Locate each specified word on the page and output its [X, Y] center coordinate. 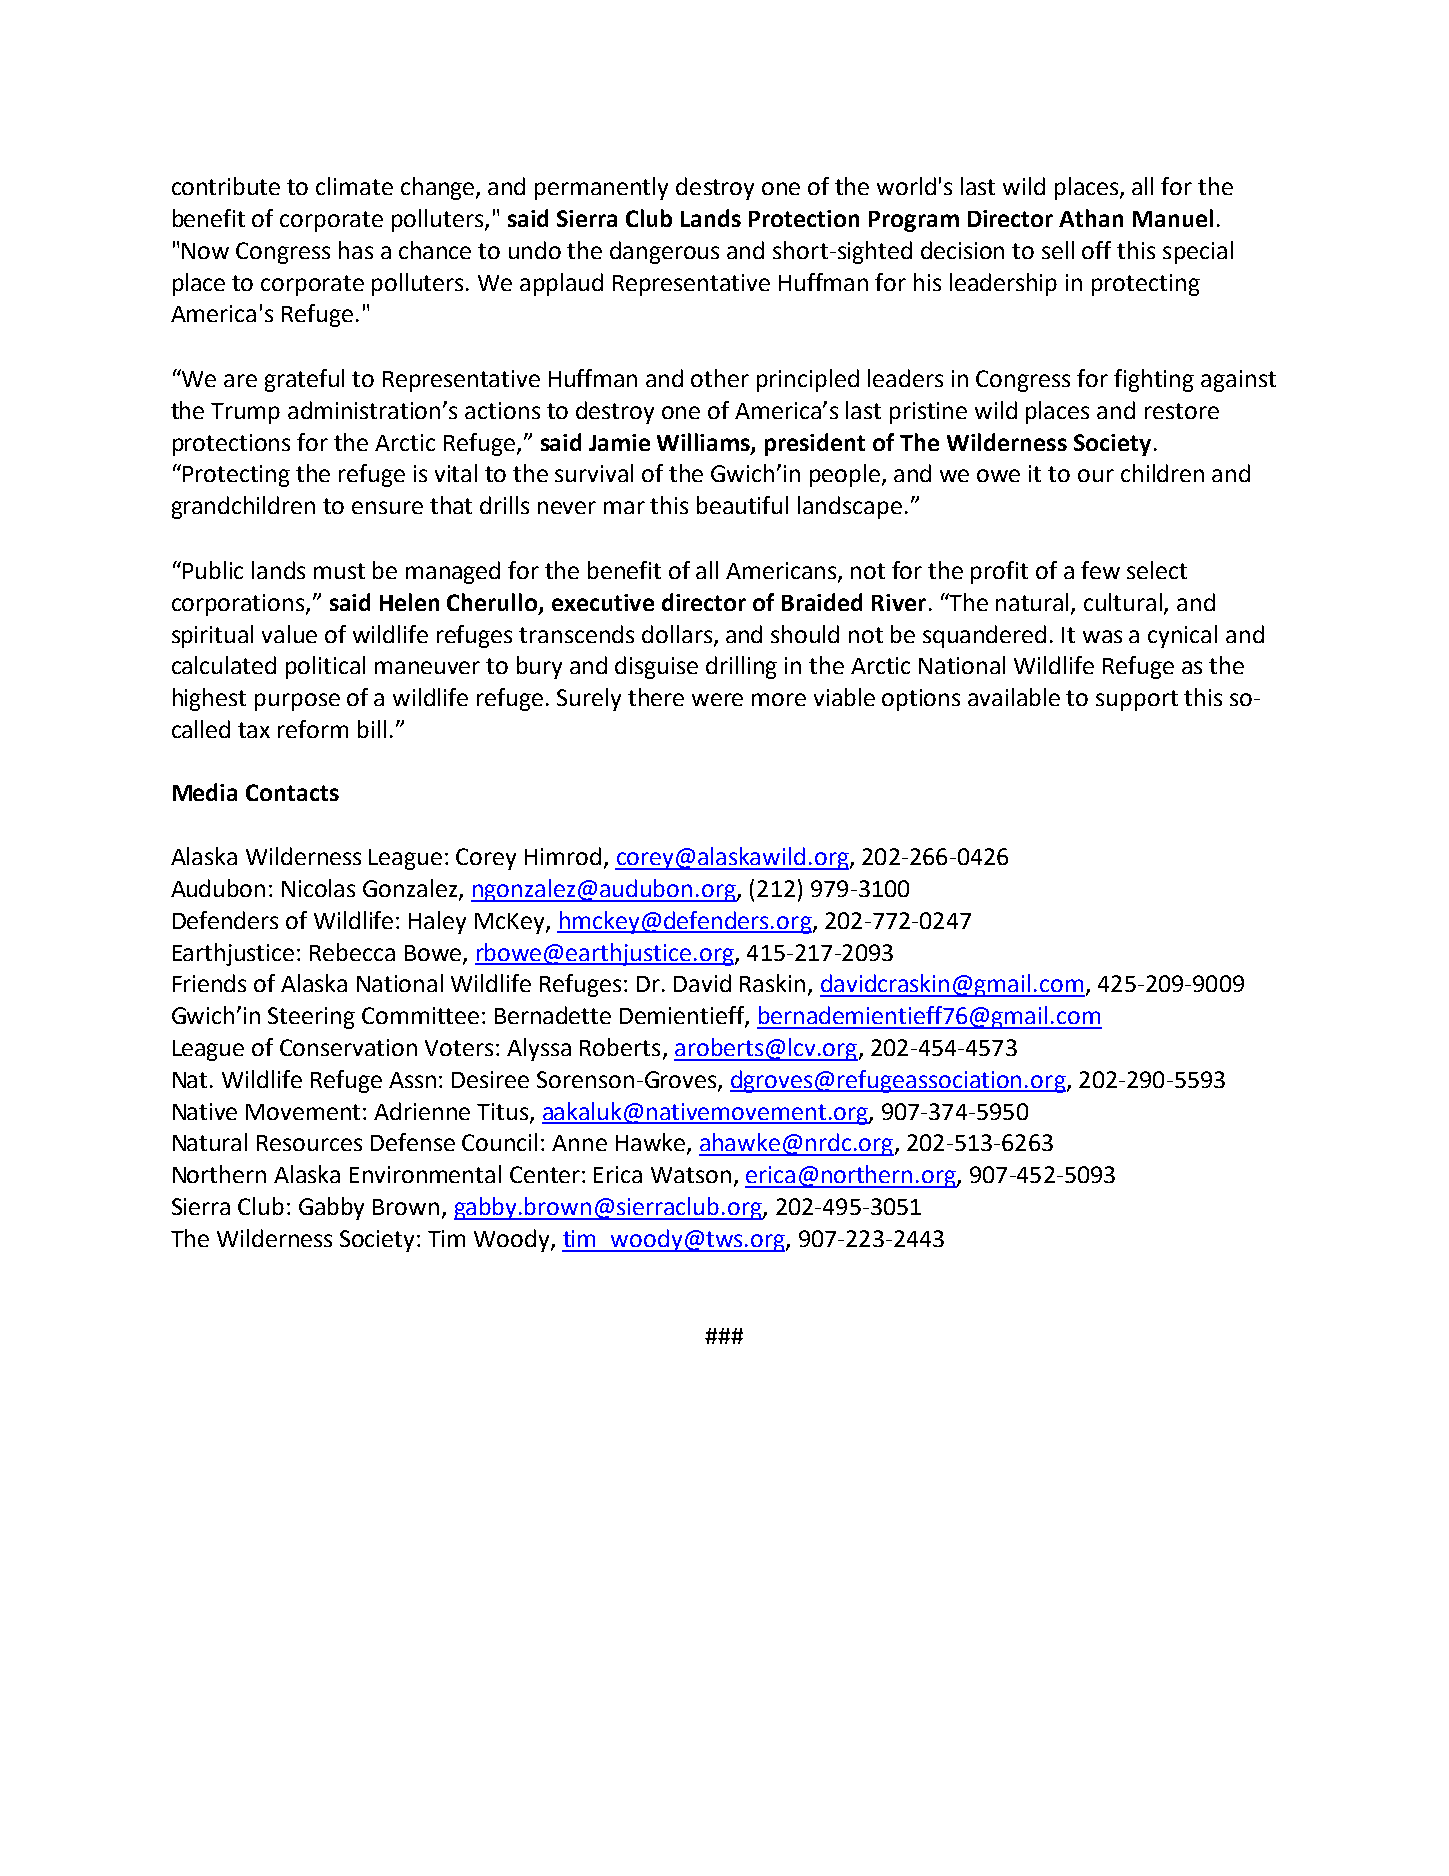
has [356, 250]
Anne [579, 1143]
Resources [309, 1143]
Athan [1091, 218]
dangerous [664, 252]
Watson [691, 1175]
